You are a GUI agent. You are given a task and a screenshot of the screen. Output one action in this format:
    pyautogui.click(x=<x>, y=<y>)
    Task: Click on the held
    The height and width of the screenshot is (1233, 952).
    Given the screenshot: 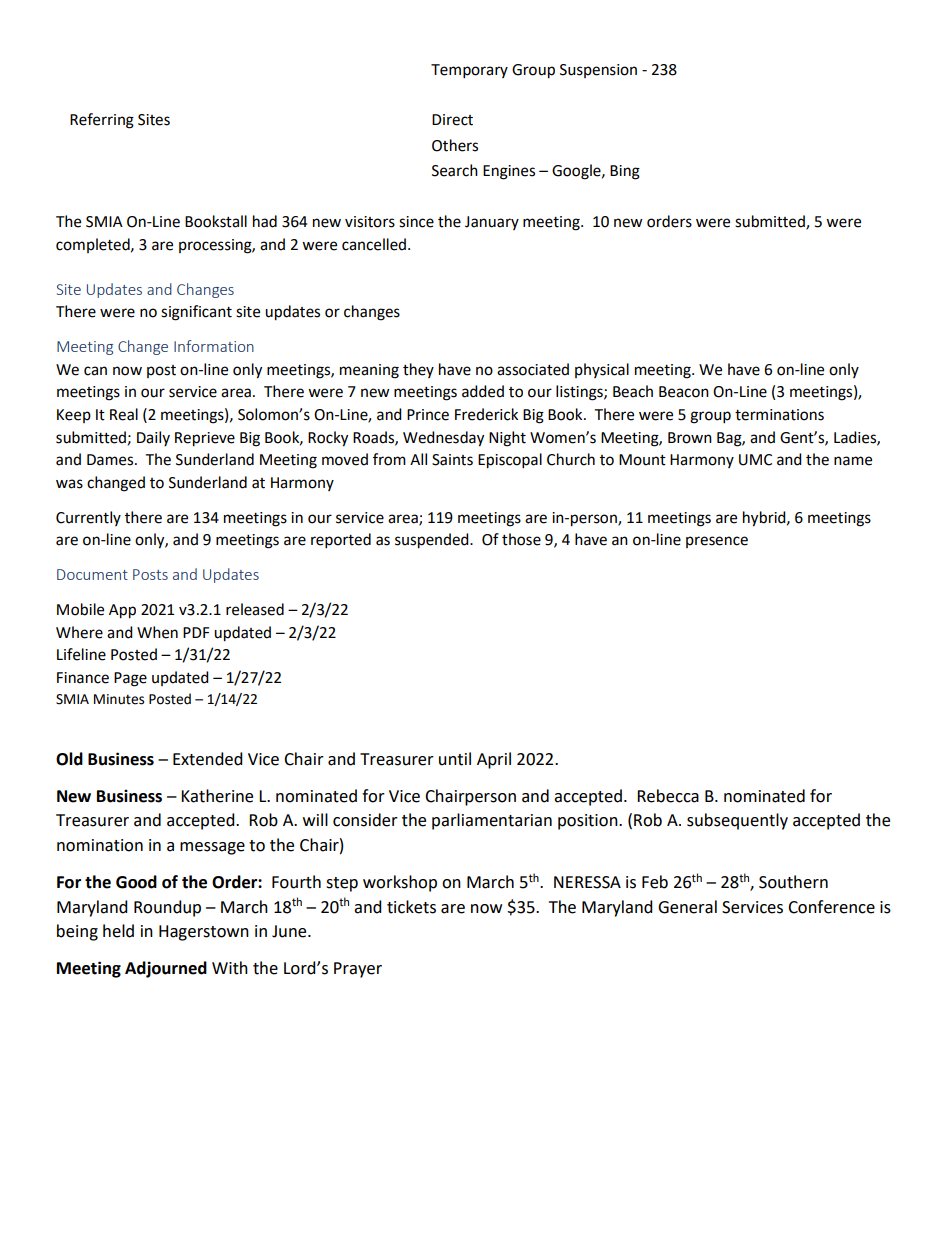 What is the action you would take?
    pyautogui.click(x=118, y=931)
